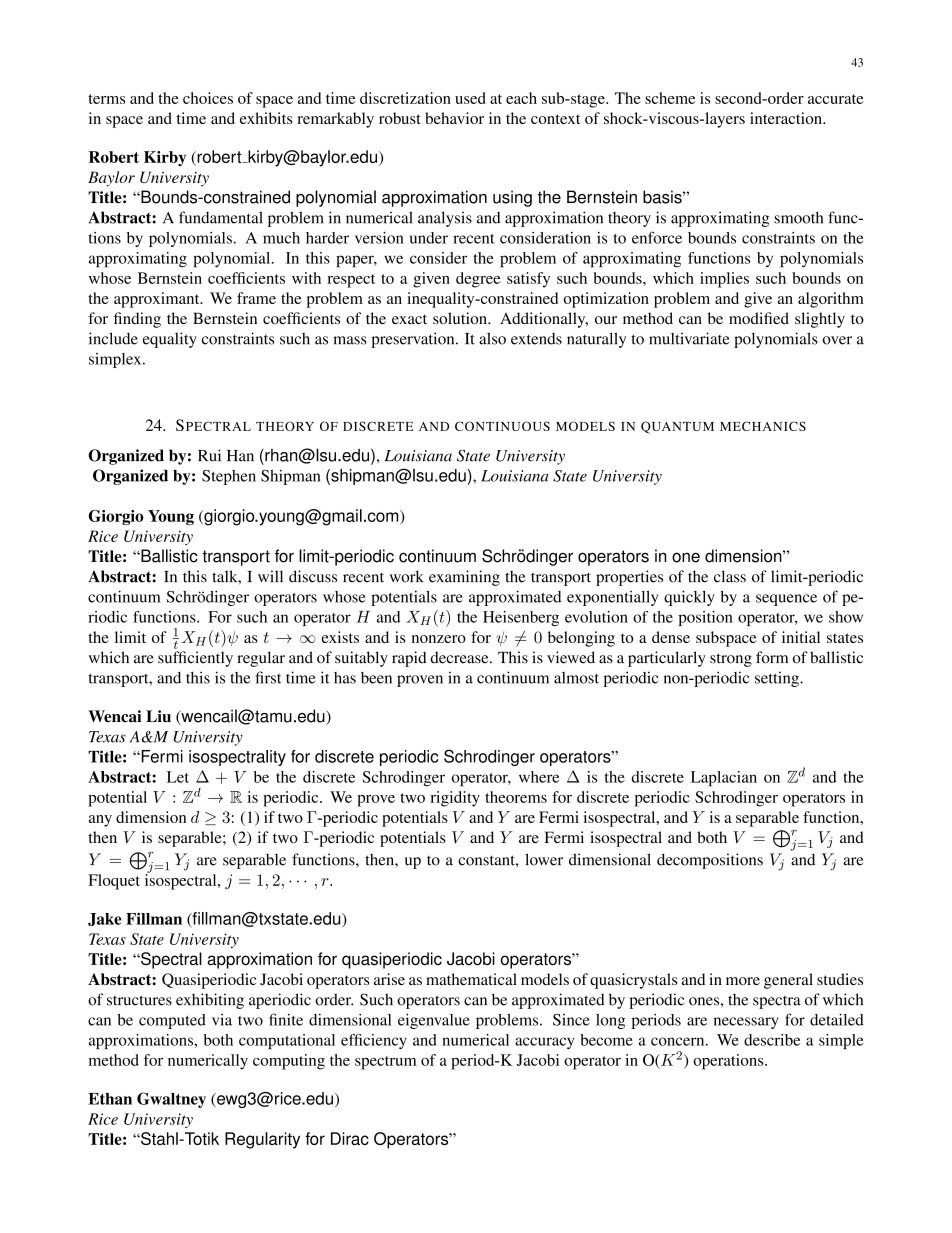  I want to click on interaction, so click(787, 118).
